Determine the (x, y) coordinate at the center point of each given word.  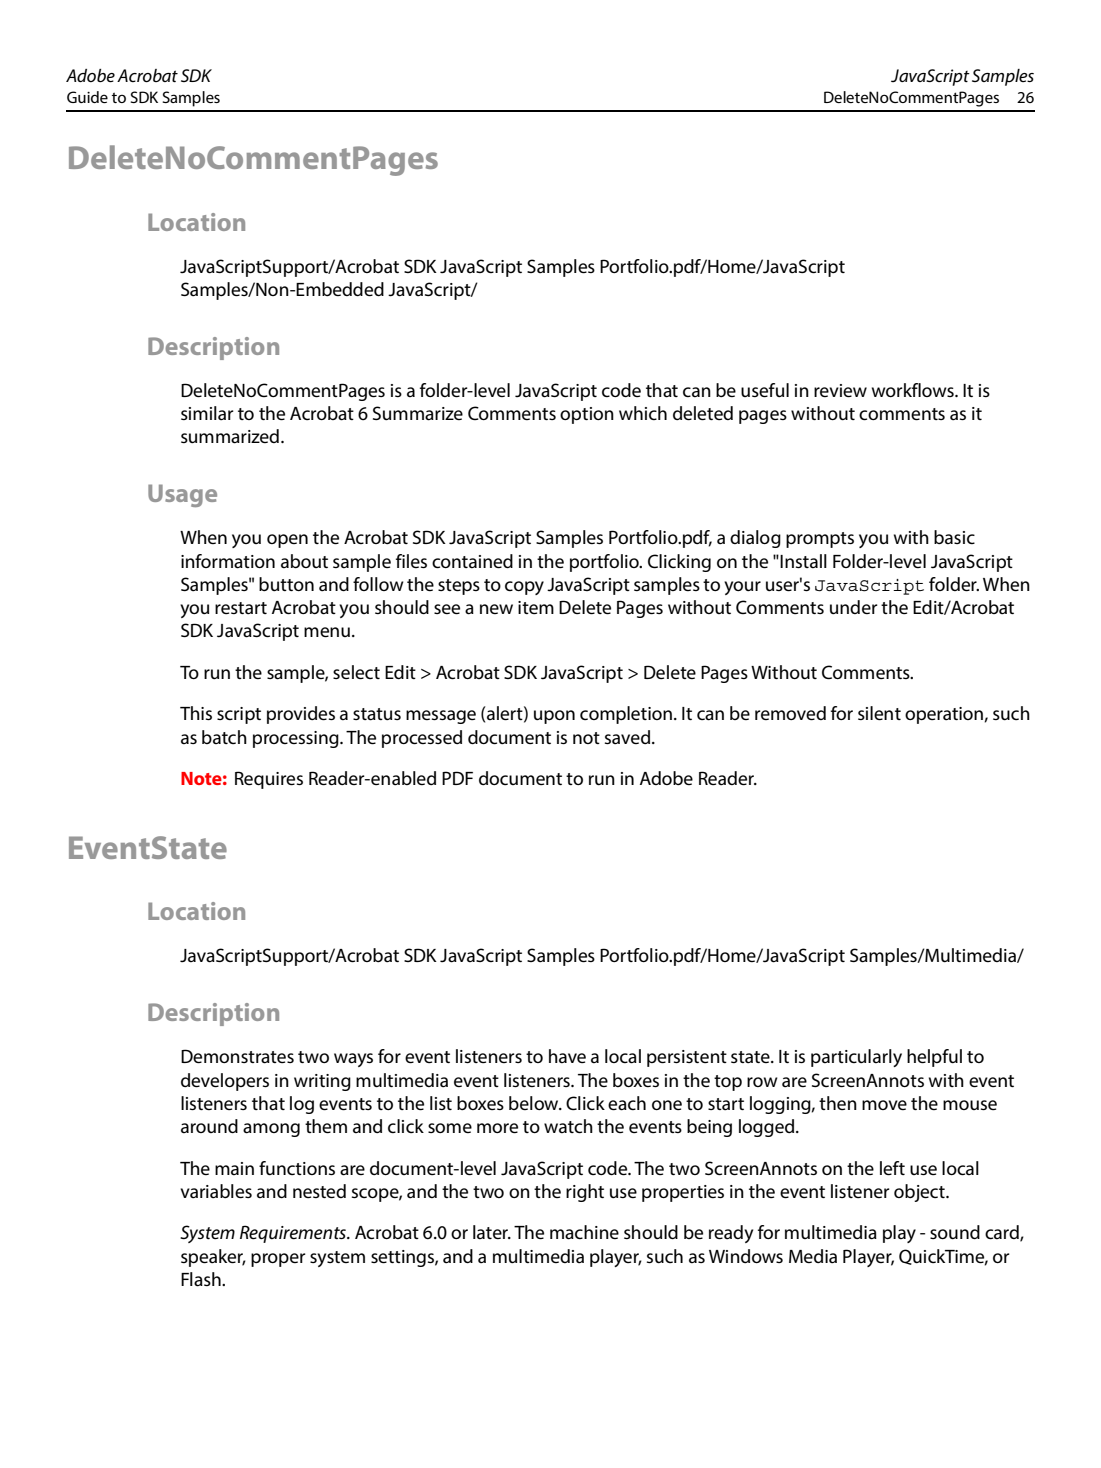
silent (879, 713)
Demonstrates (237, 1056)
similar (207, 413)
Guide (87, 97)
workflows (914, 390)
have (567, 1056)
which (643, 413)
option (587, 415)
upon (554, 717)
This (196, 713)
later (492, 1232)
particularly (856, 1058)
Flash (202, 1279)
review (840, 390)
